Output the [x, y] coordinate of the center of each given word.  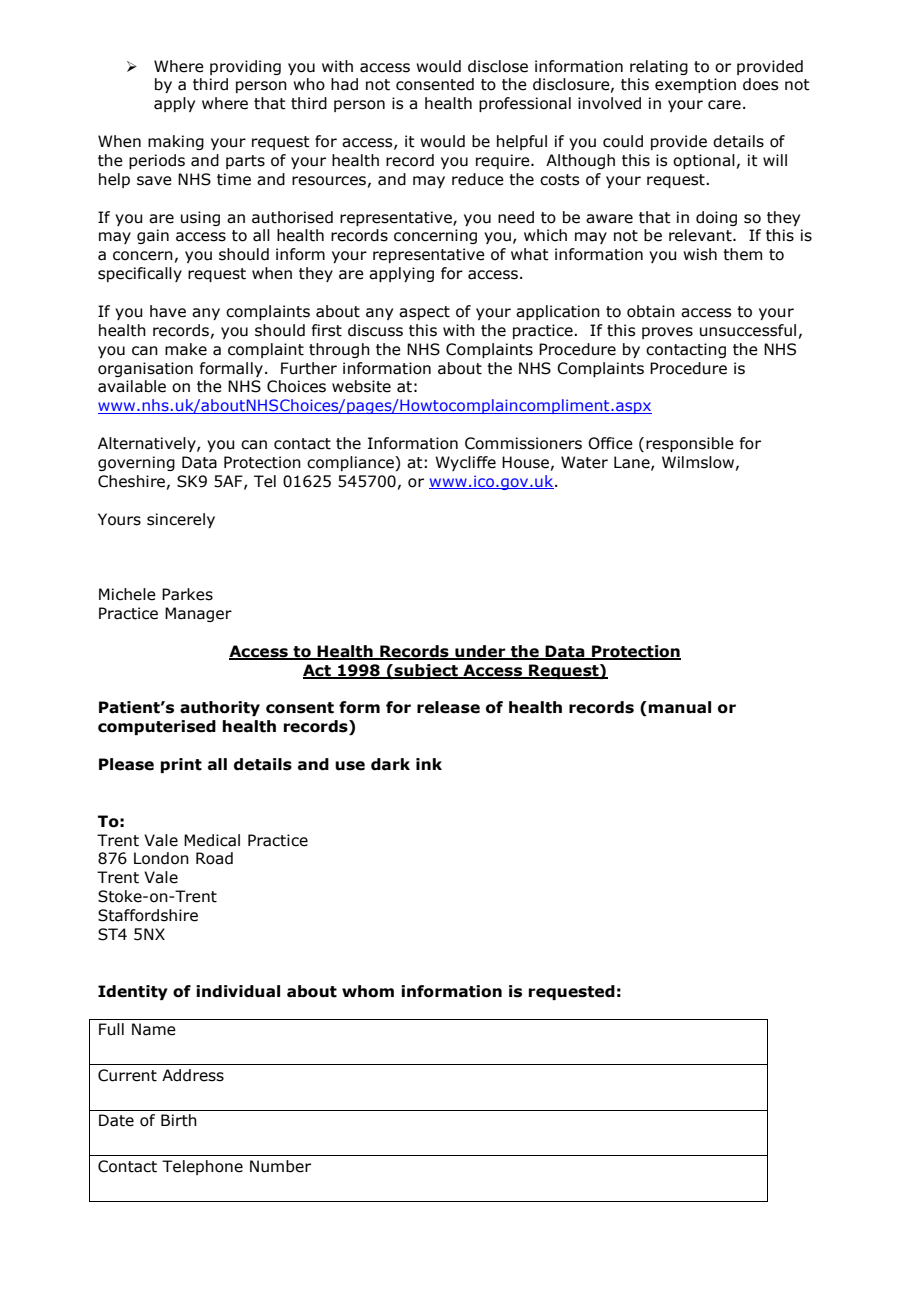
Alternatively [148, 444]
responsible [690, 444]
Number [280, 1166]
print [181, 765]
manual [680, 707]
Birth [179, 1120]
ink [429, 764]
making [176, 142]
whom [368, 991]
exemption [695, 85]
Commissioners [523, 443]
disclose [498, 66]
